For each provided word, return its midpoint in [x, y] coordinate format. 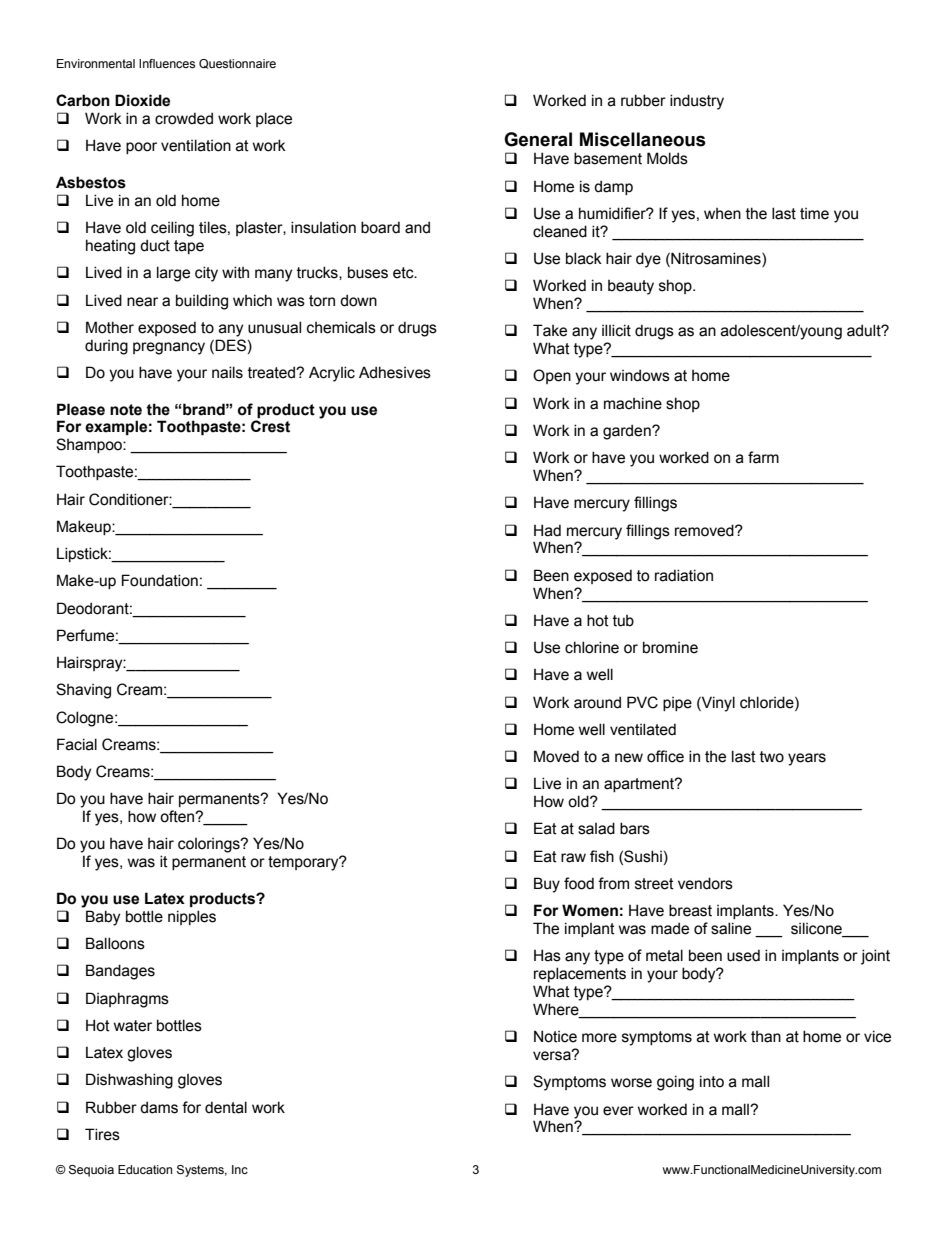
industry [697, 102]
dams [159, 1107]
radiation [684, 575]
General [538, 139]
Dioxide [142, 100]
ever [618, 1111]
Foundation [160, 580]
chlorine [592, 647]
